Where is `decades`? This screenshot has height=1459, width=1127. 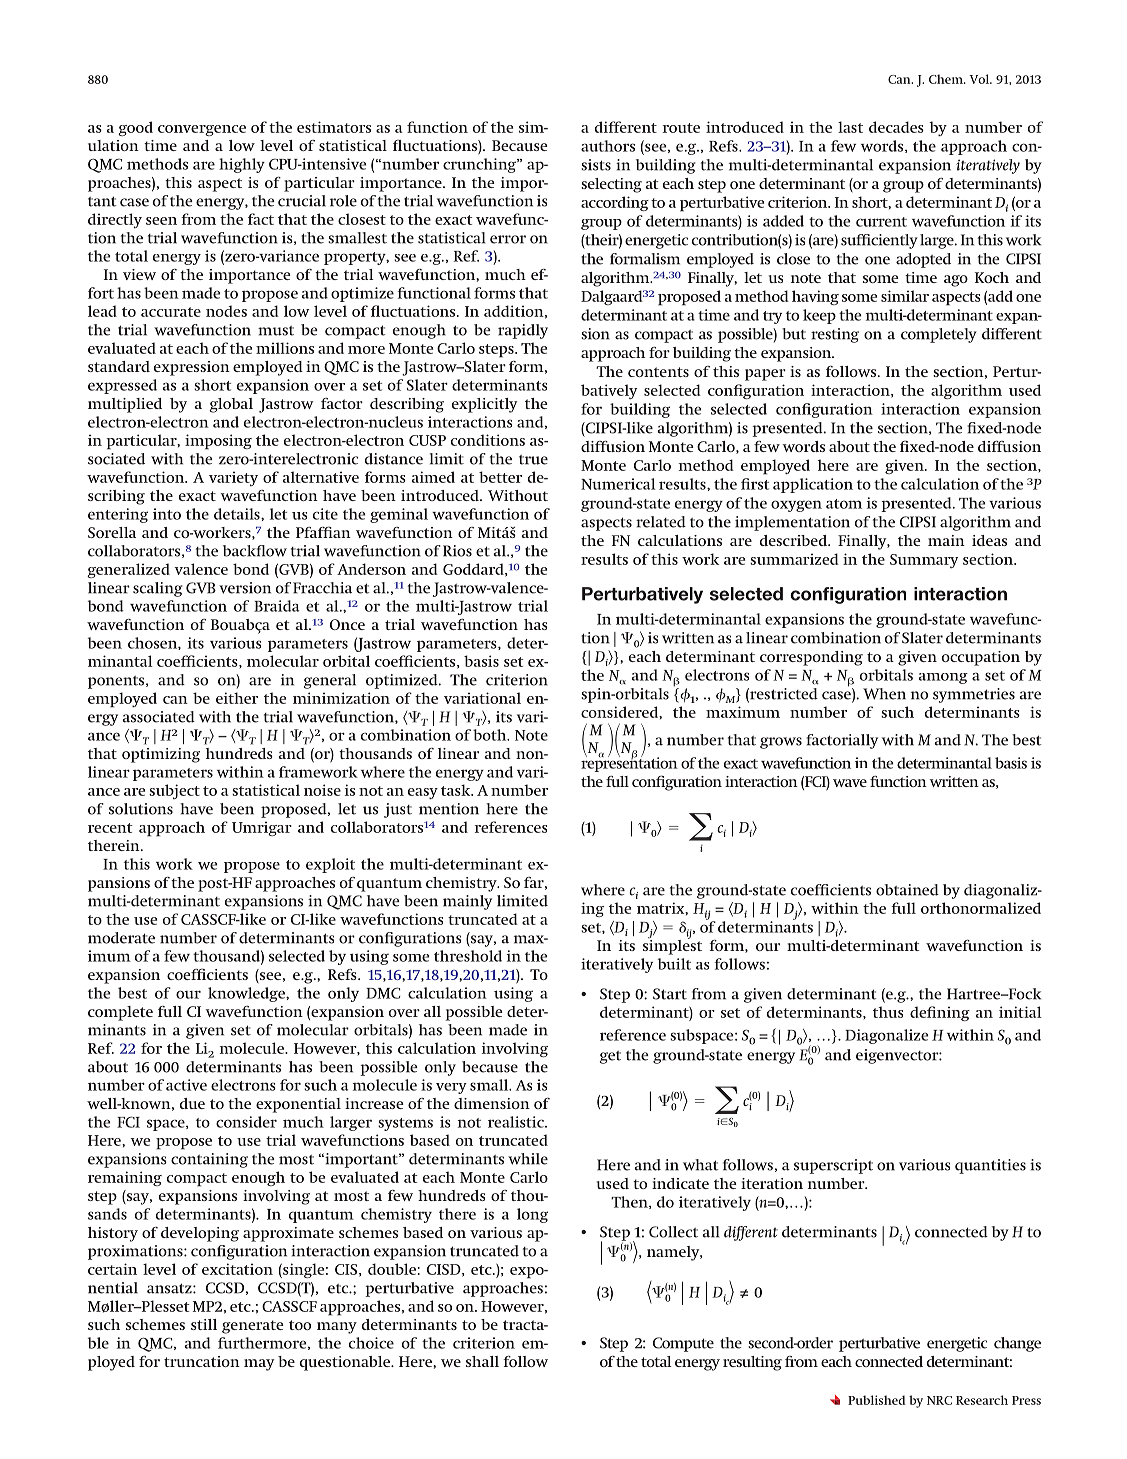
decades is located at coordinates (896, 127).
